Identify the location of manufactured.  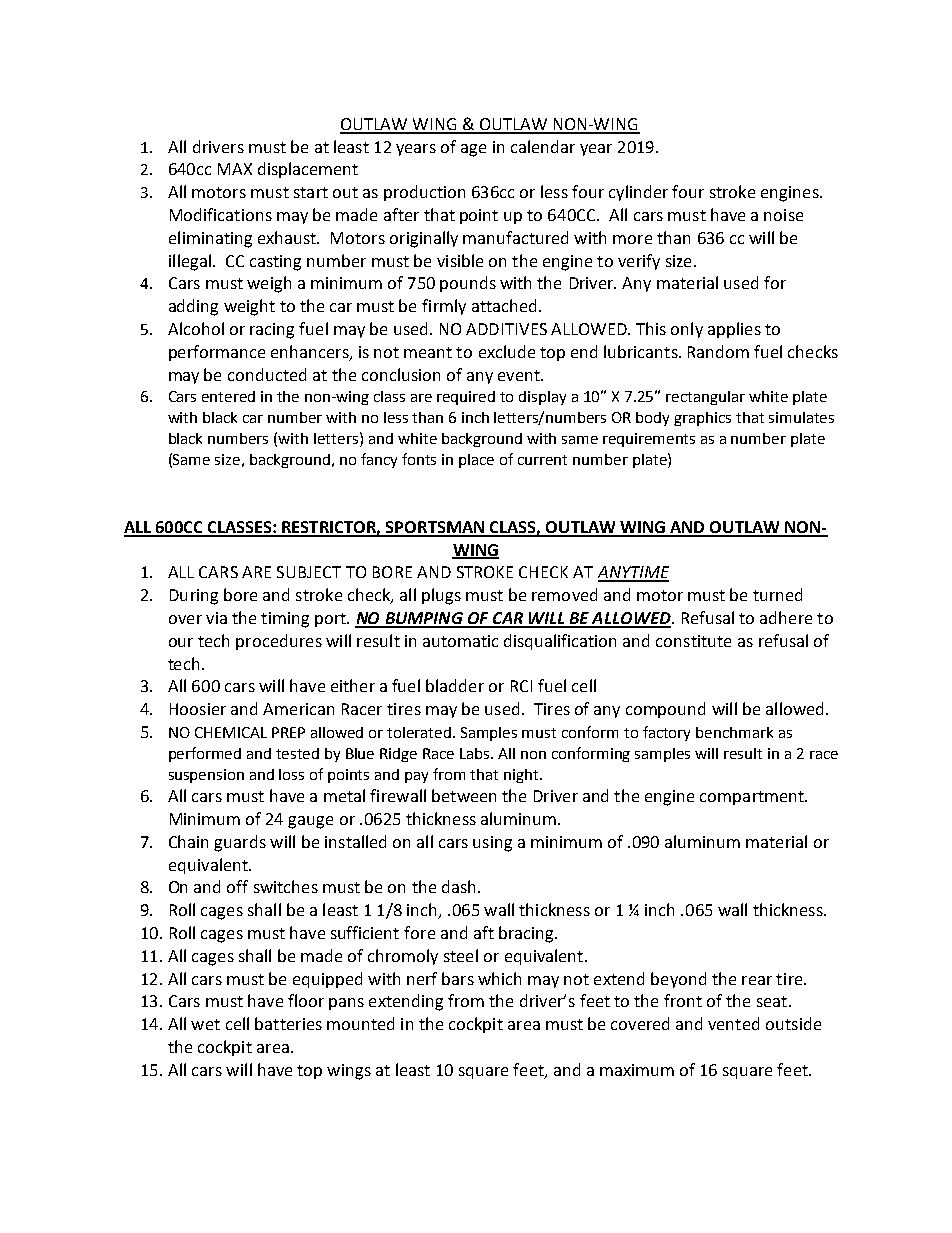
(515, 237).
